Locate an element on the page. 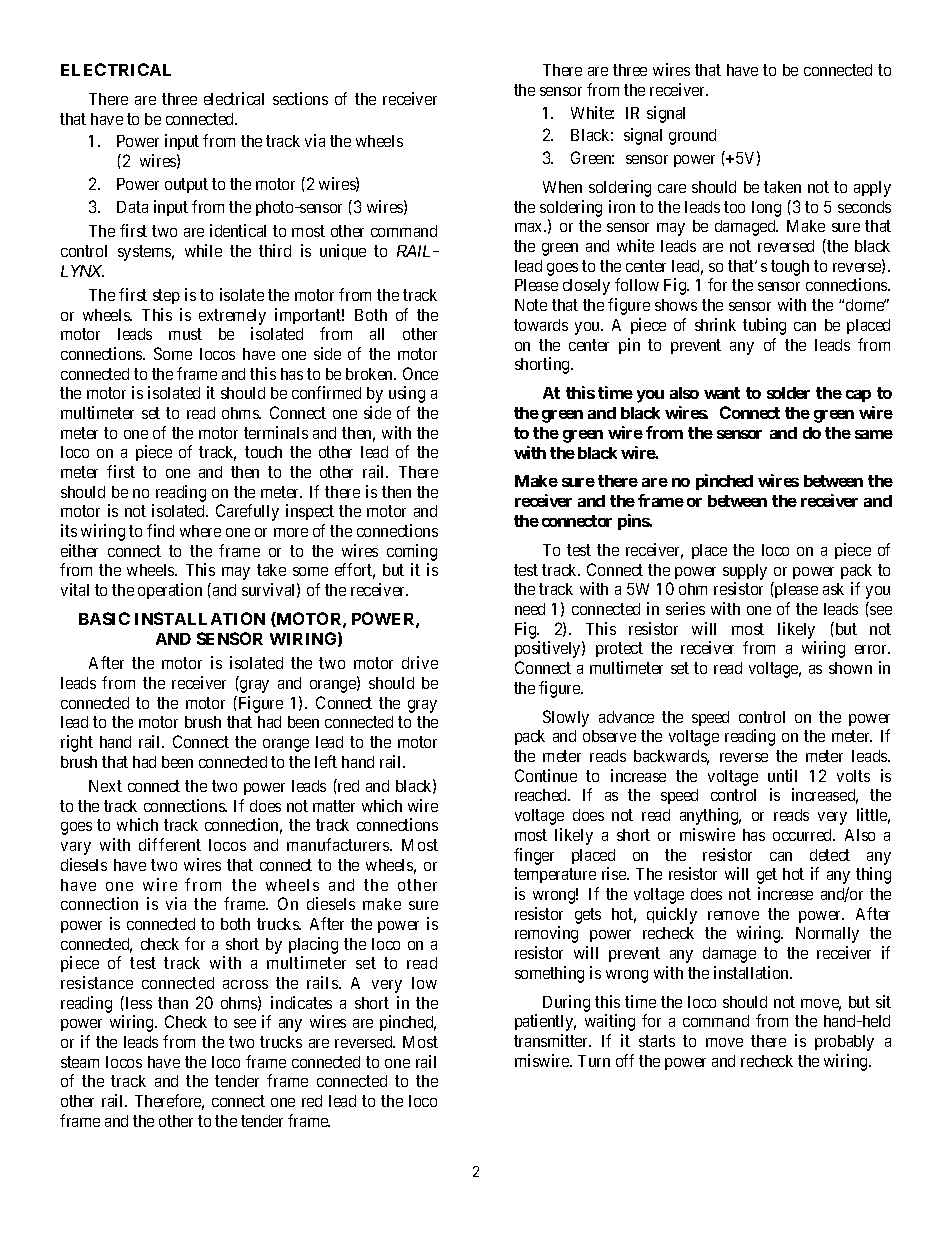 This document has width=952, height=1233. coming is located at coordinates (412, 554).
